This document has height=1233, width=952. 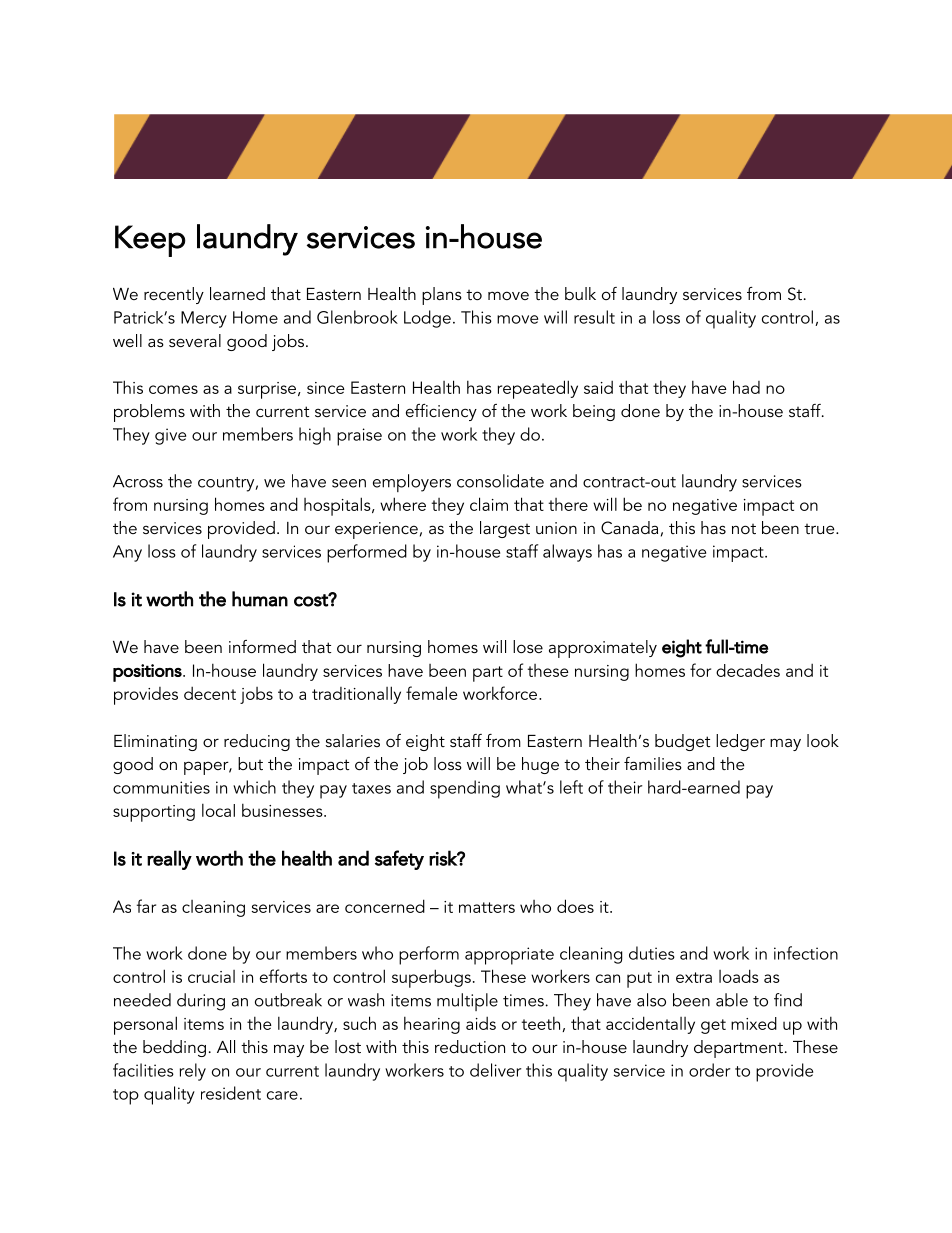 I want to click on ledger, so click(x=740, y=742).
